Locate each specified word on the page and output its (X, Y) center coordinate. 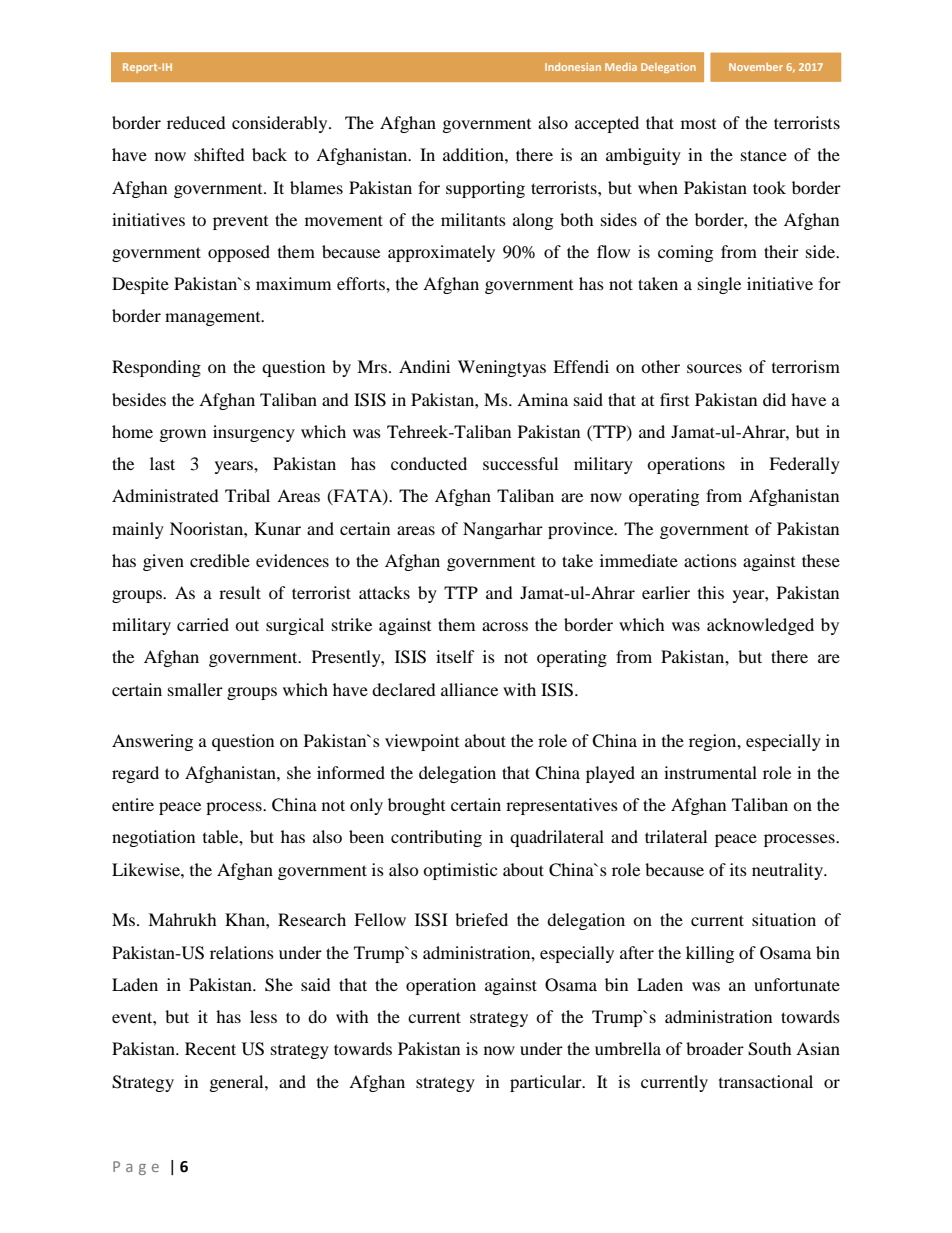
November (756, 67)
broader (715, 1048)
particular (547, 1083)
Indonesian (573, 67)
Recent (210, 1048)
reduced (196, 122)
